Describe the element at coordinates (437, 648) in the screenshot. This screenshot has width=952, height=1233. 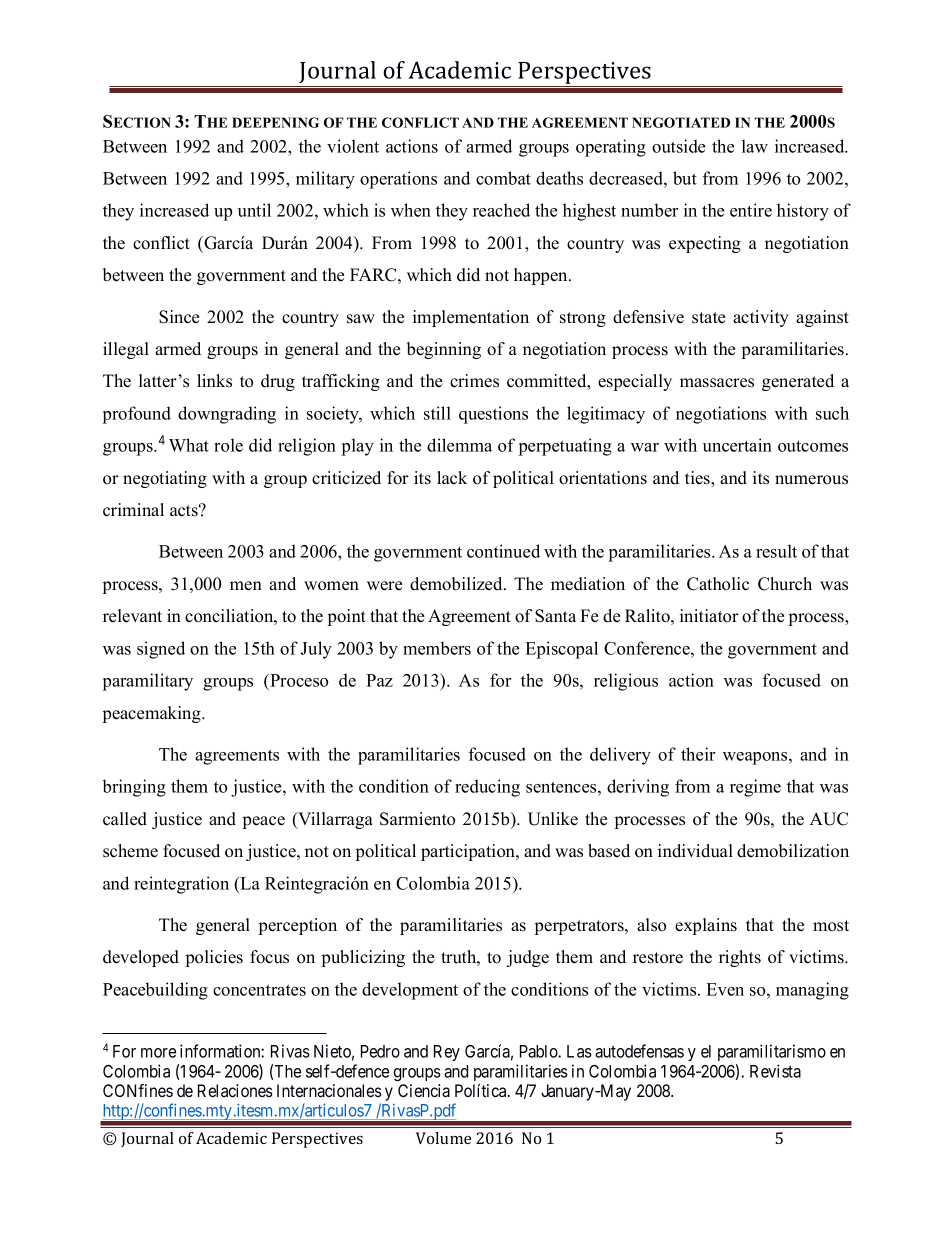
I see `members` at that location.
